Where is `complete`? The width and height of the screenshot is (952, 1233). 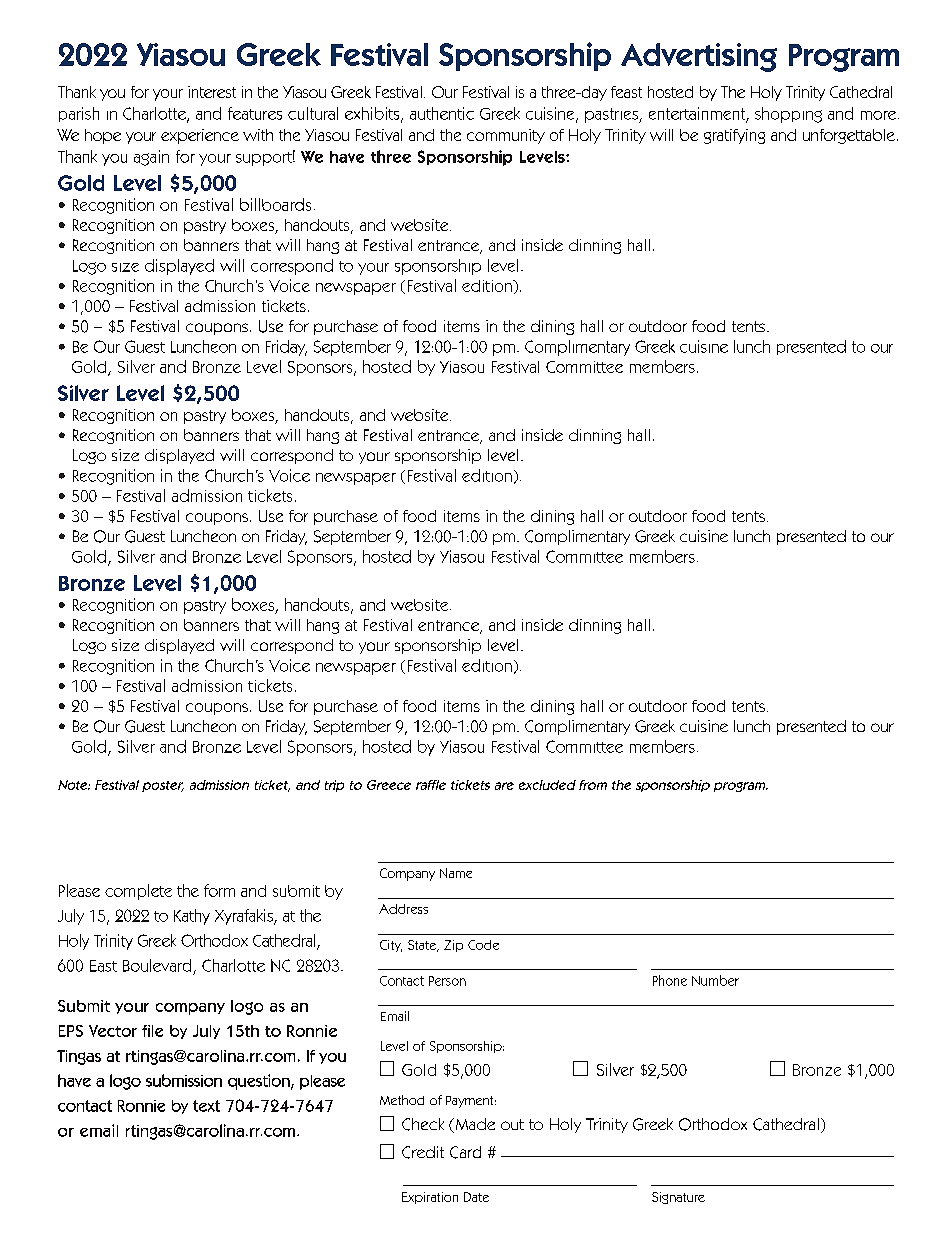 complete is located at coordinates (138, 892).
